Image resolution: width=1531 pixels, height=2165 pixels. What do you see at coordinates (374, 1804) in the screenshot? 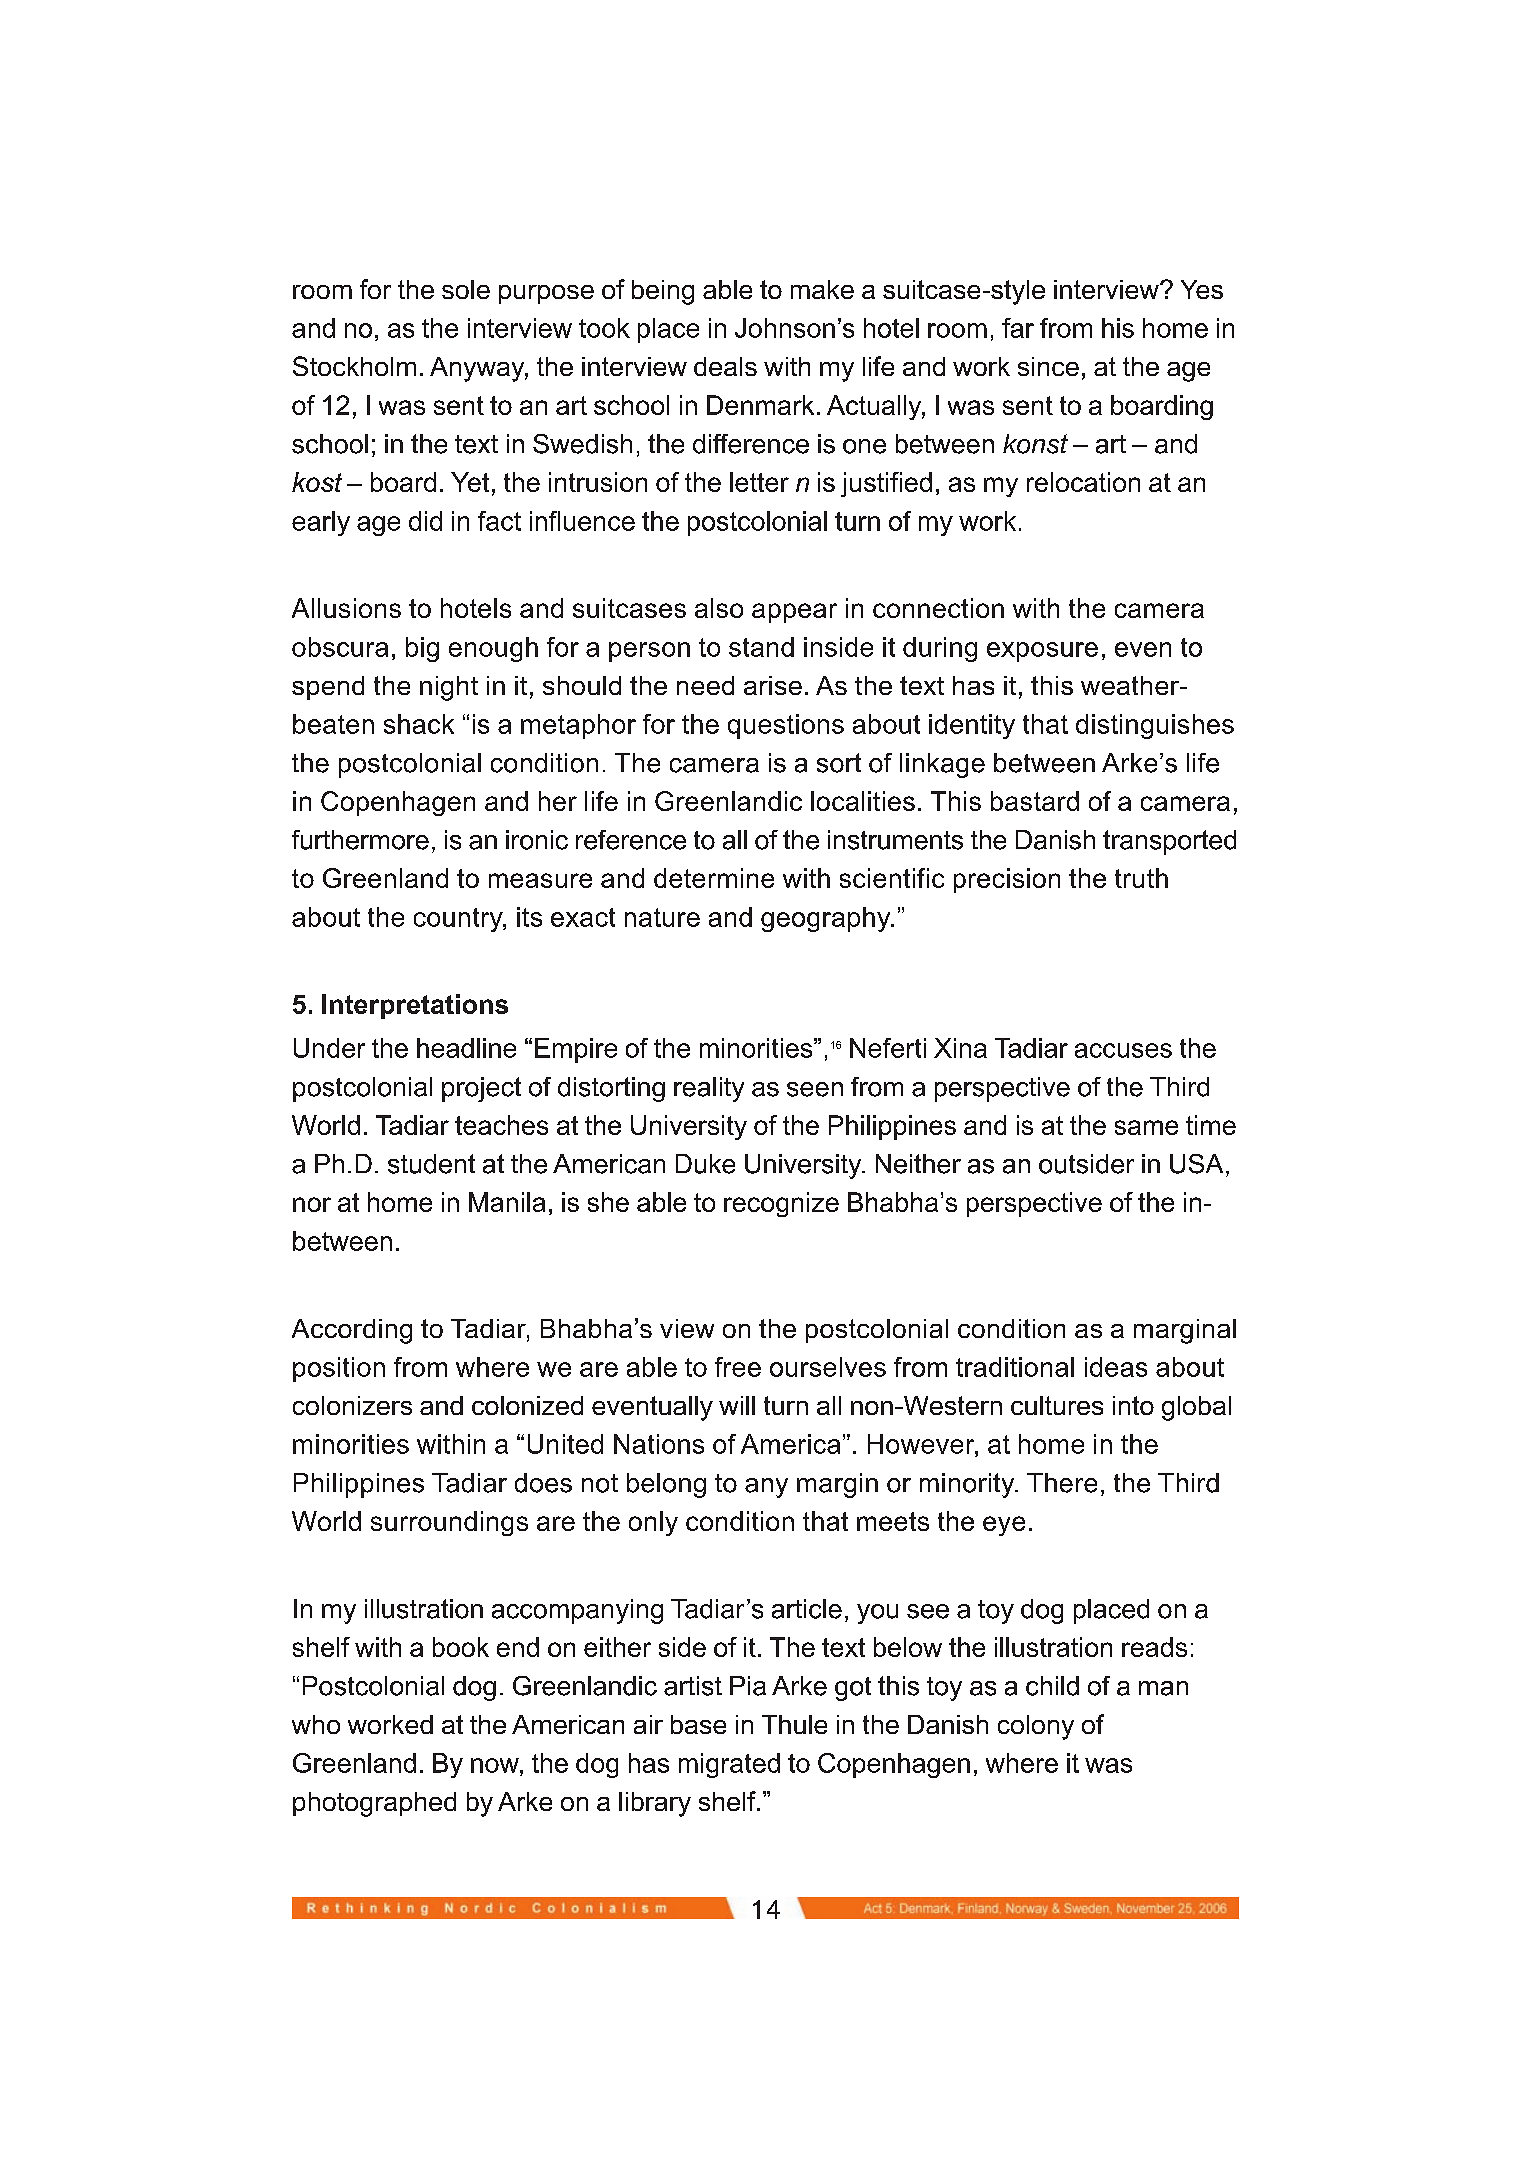
I see `photographed` at bounding box center [374, 1804].
